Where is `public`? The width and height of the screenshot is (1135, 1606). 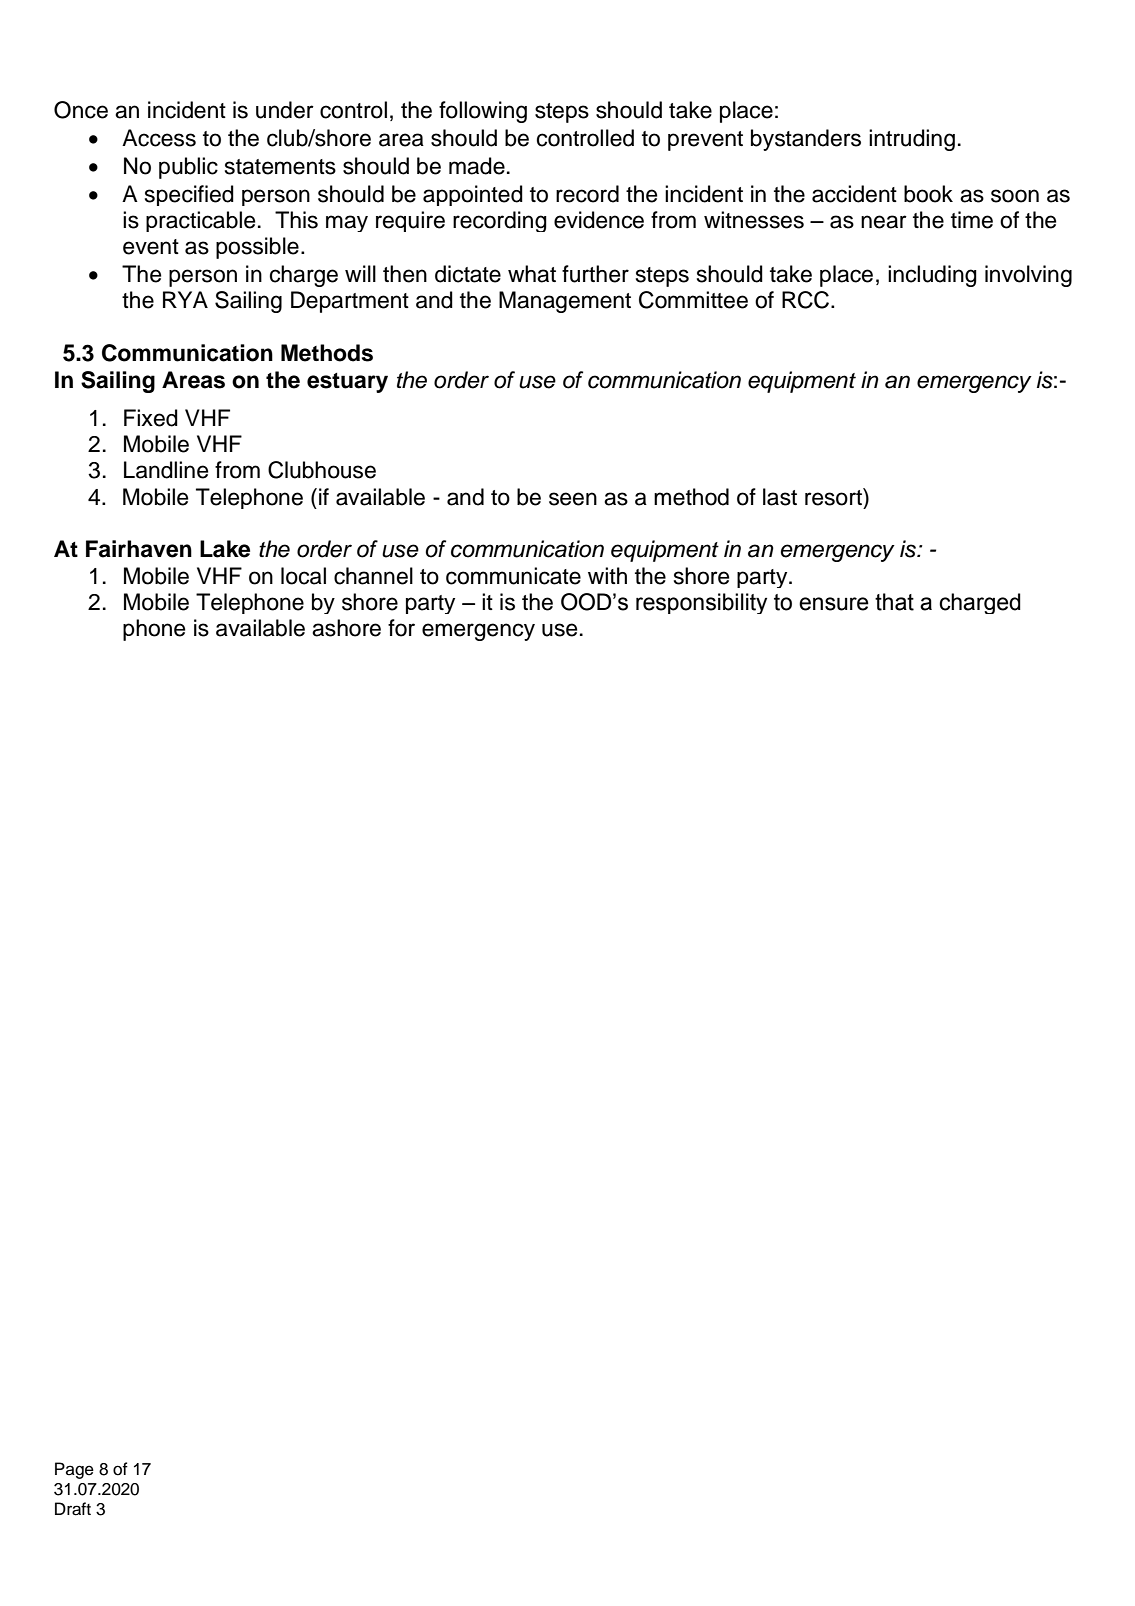 public is located at coordinates (188, 168).
